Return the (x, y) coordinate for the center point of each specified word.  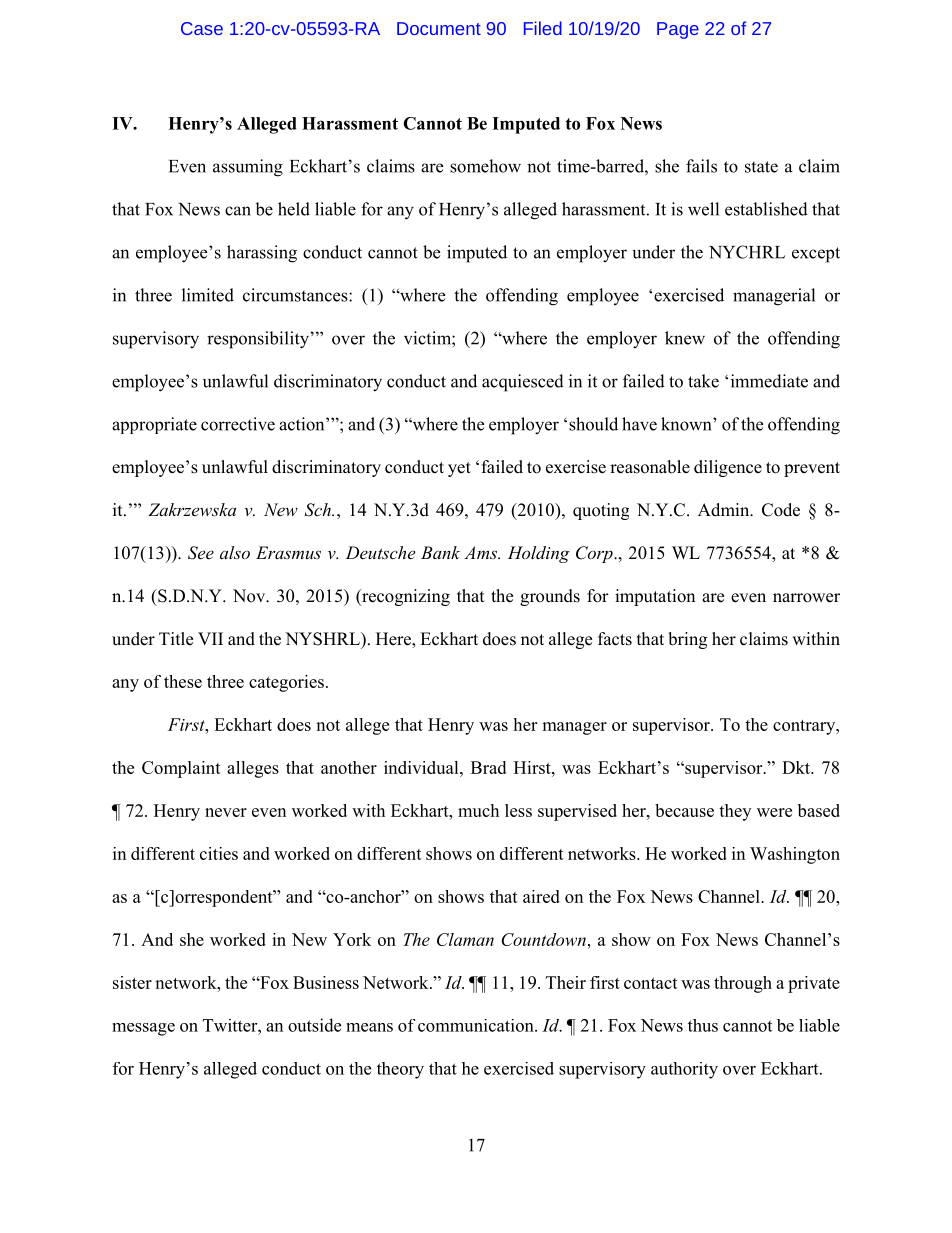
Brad (488, 767)
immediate (769, 381)
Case (202, 28)
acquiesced (523, 383)
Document (439, 28)
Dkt (797, 767)
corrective (238, 424)
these (183, 681)
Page (678, 30)
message (143, 1029)
